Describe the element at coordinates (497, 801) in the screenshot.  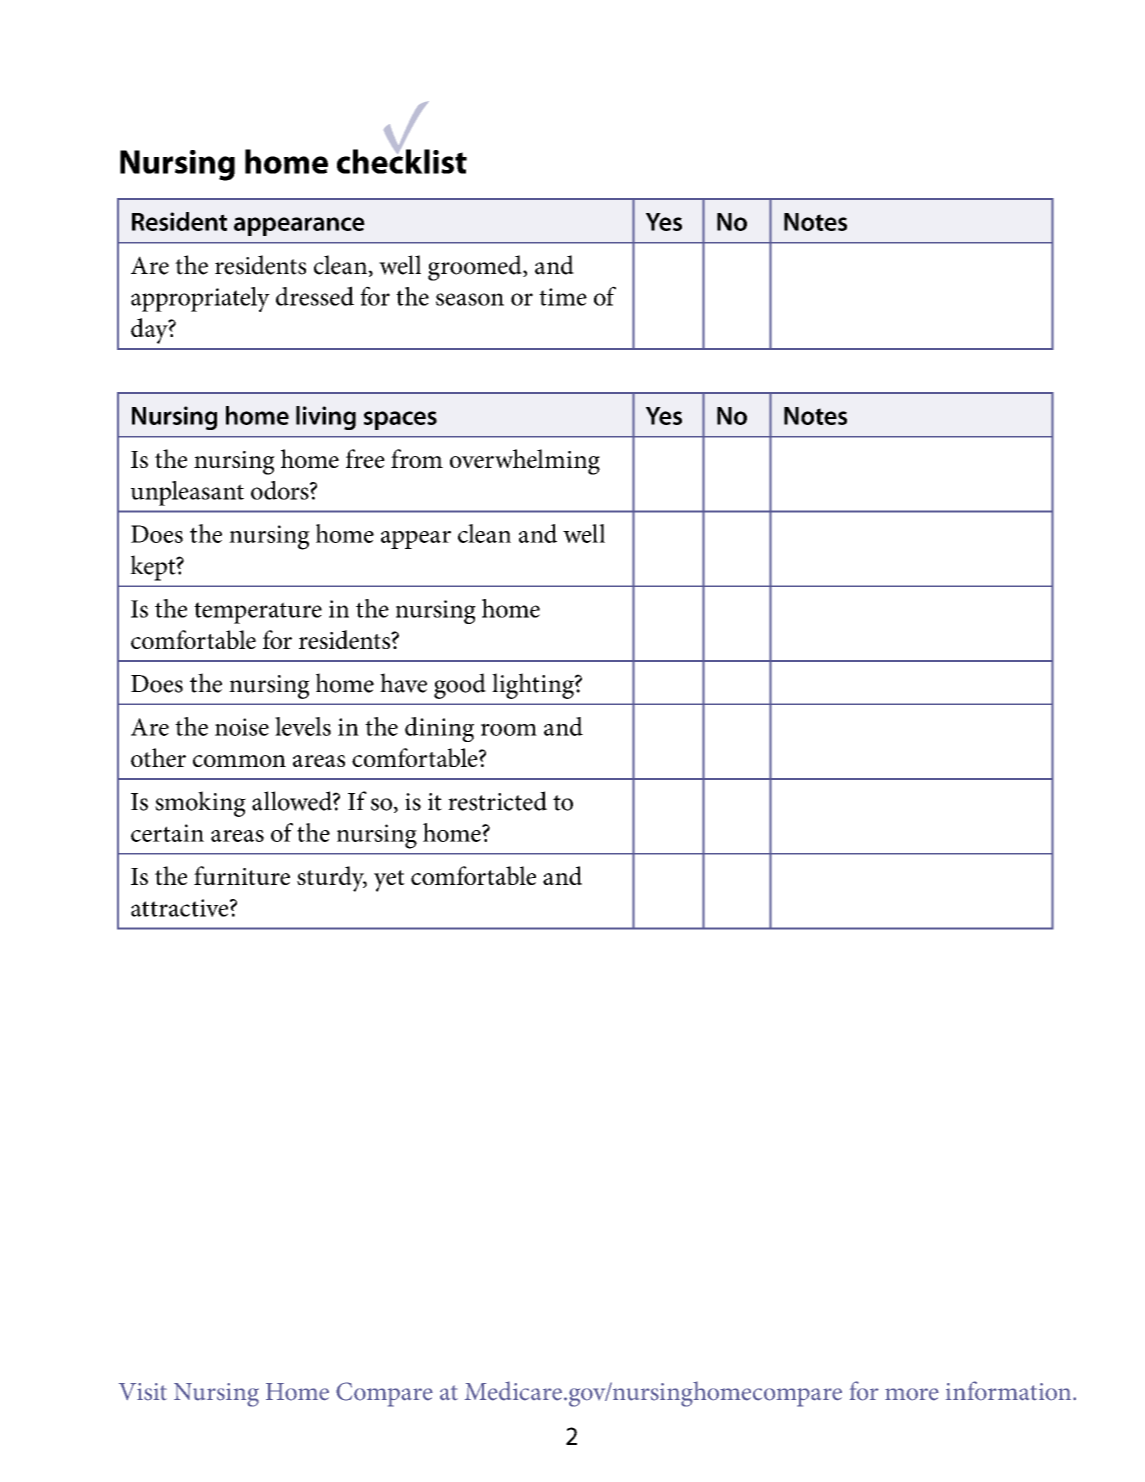
I see `restricted` at that location.
